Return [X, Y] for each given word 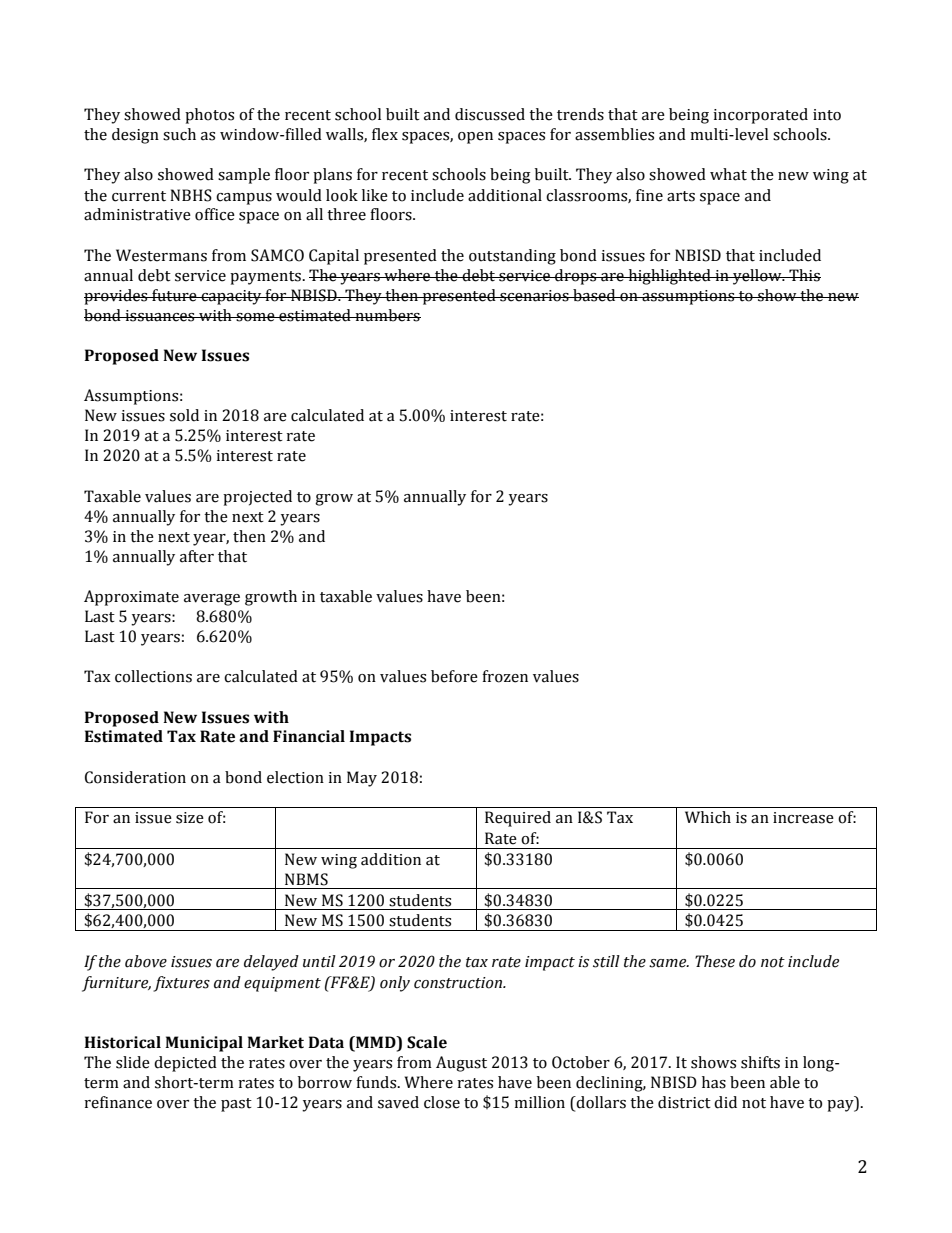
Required [518, 819]
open [475, 138]
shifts [760, 1062]
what [728, 174]
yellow [757, 277]
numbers [387, 315]
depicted [185, 1064]
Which [708, 817]
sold [184, 415]
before [454, 676]
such [179, 134]
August [461, 1064]
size [190, 818]
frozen [505, 676]
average [212, 600]
